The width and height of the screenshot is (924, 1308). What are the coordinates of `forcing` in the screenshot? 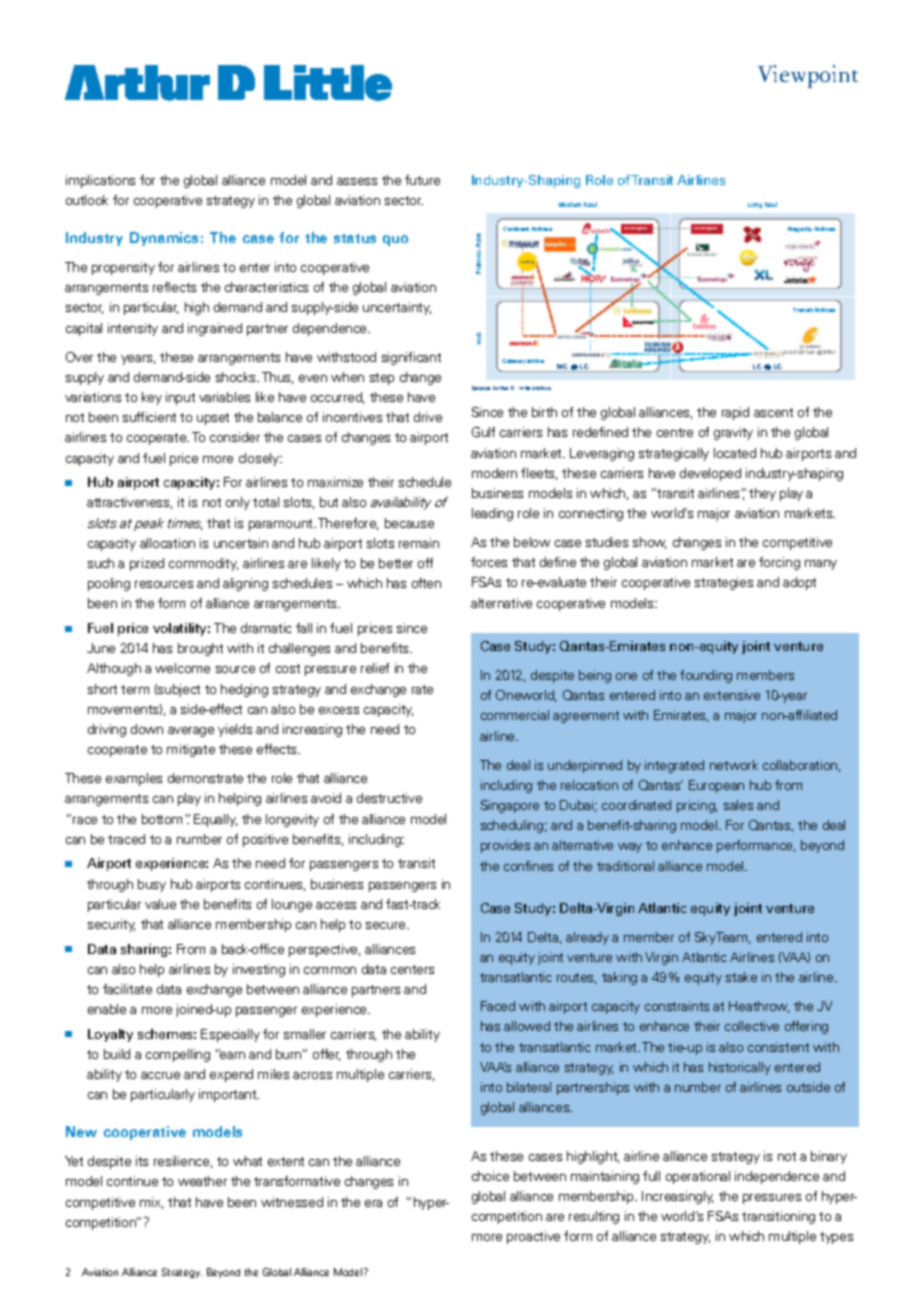 It's located at (779, 563).
